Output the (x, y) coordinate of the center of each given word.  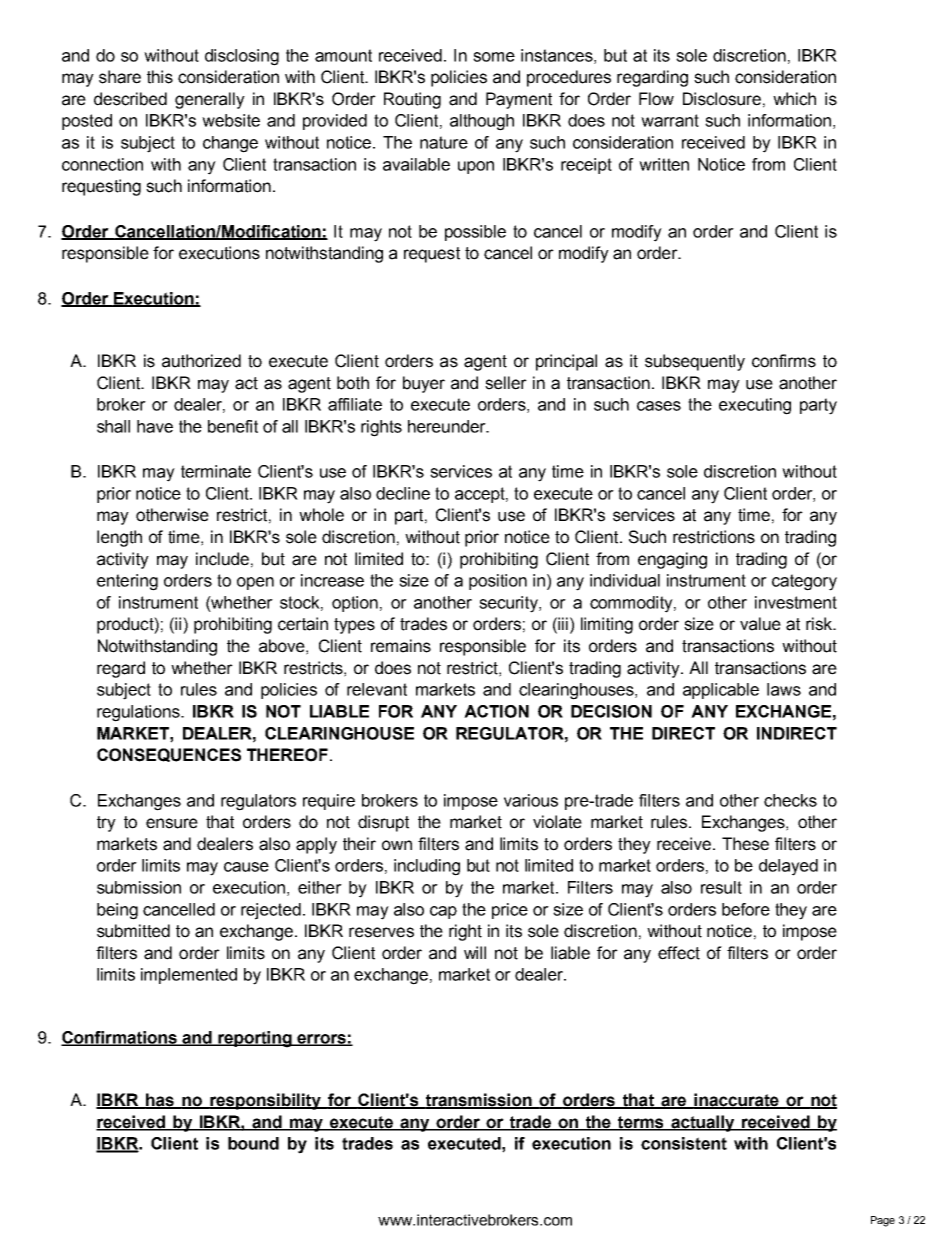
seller (506, 383)
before (746, 909)
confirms (784, 361)
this (160, 77)
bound (253, 1143)
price (510, 911)
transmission (479, 1101)
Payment (519, 100)
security (509, 604)
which (794, 99)
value (760, 624)
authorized (201, 361)
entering (127, 582)
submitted (133, 931)
